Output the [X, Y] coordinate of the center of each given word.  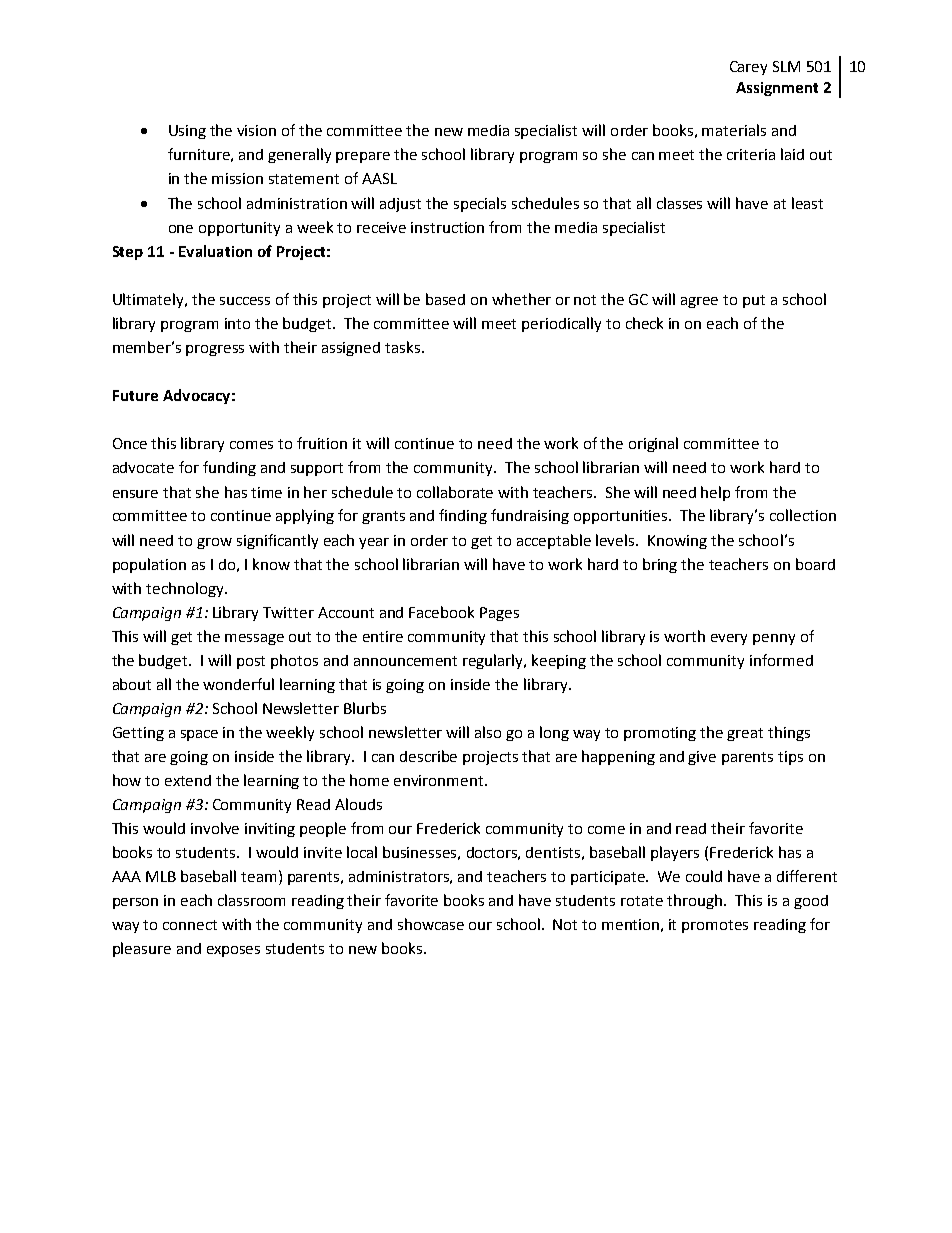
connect [190, 925]
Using [187, 132]
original [653, 444]
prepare [363, 157]
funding [229, 468]
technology [186, 589]
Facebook [441, 612]
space [199, 735]
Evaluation [215, 251]
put [754, 301]
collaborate [455, 492]
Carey [748, 68]
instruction [447, 227]
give [702, 758]
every [729, 639]
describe [428, 756]
